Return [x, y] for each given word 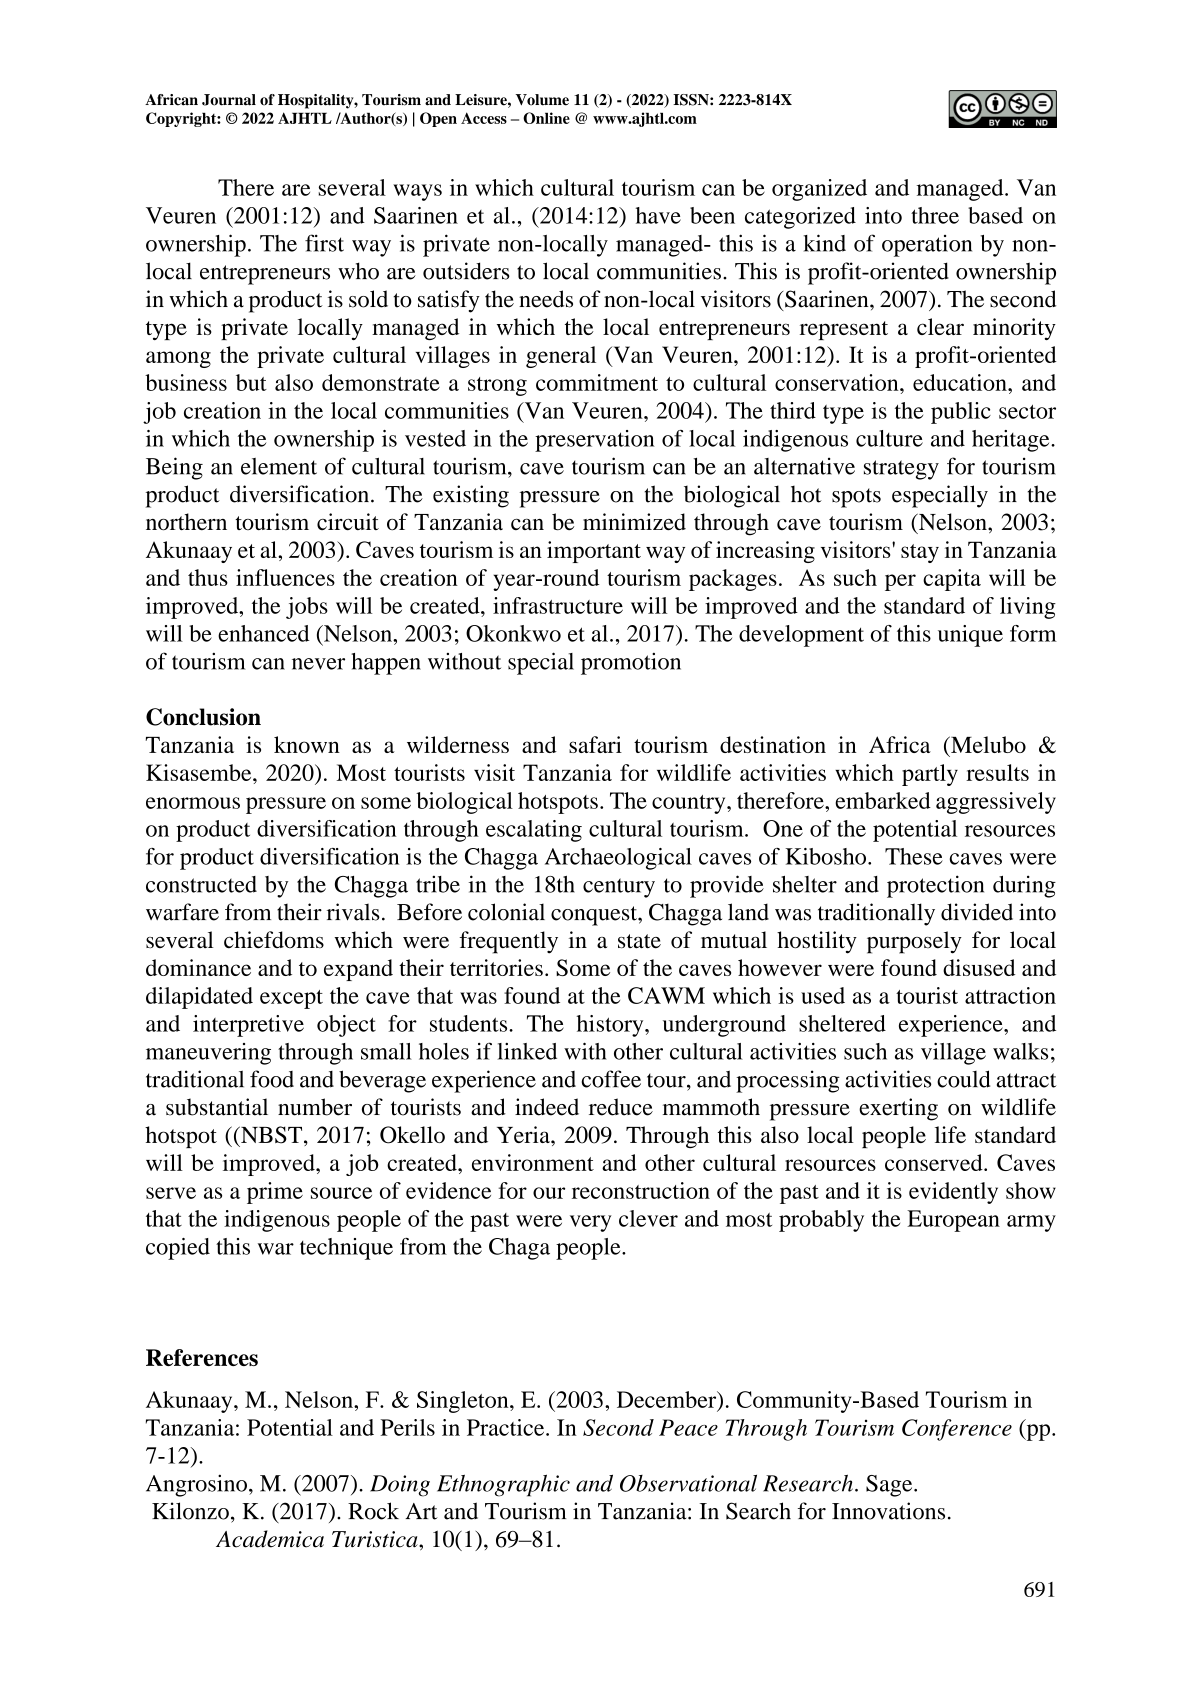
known [307, 744]
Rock [373, 1511]
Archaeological [618, 859]
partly [930, 775]
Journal [229, 100]
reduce [621, 1107]
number [315, 1107]
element [279, 466]
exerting [898, 1109]
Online [546, 118]
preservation [595, 441]
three [935, 215]
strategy [901, 470]
